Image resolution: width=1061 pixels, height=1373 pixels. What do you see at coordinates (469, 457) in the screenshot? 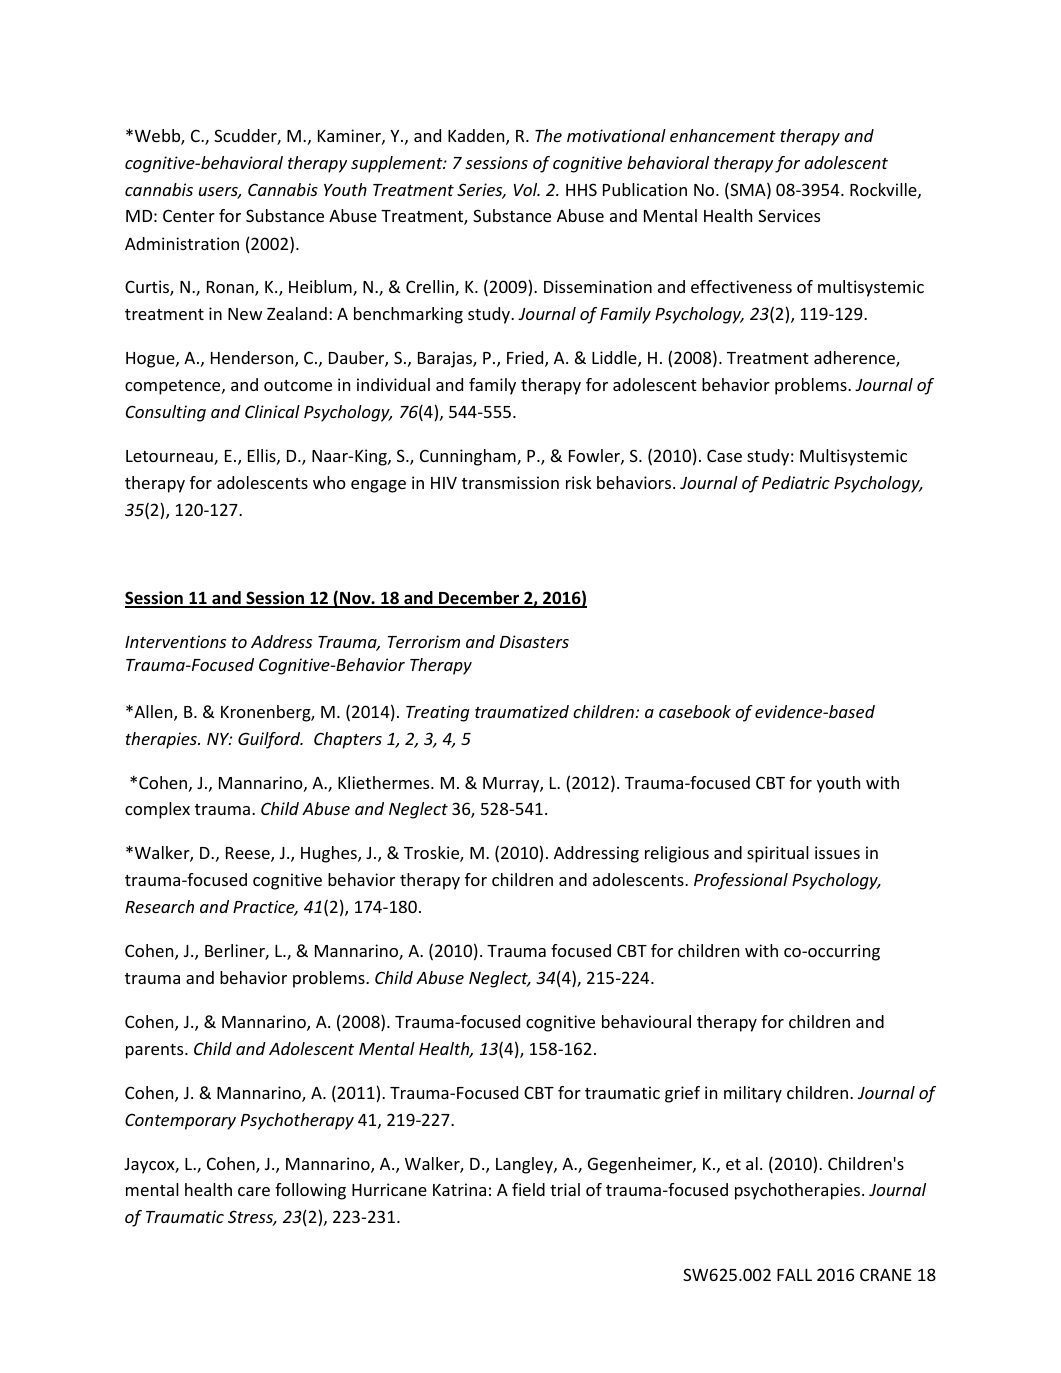
I see `Cunningham` at bounding box center [469, 457].
